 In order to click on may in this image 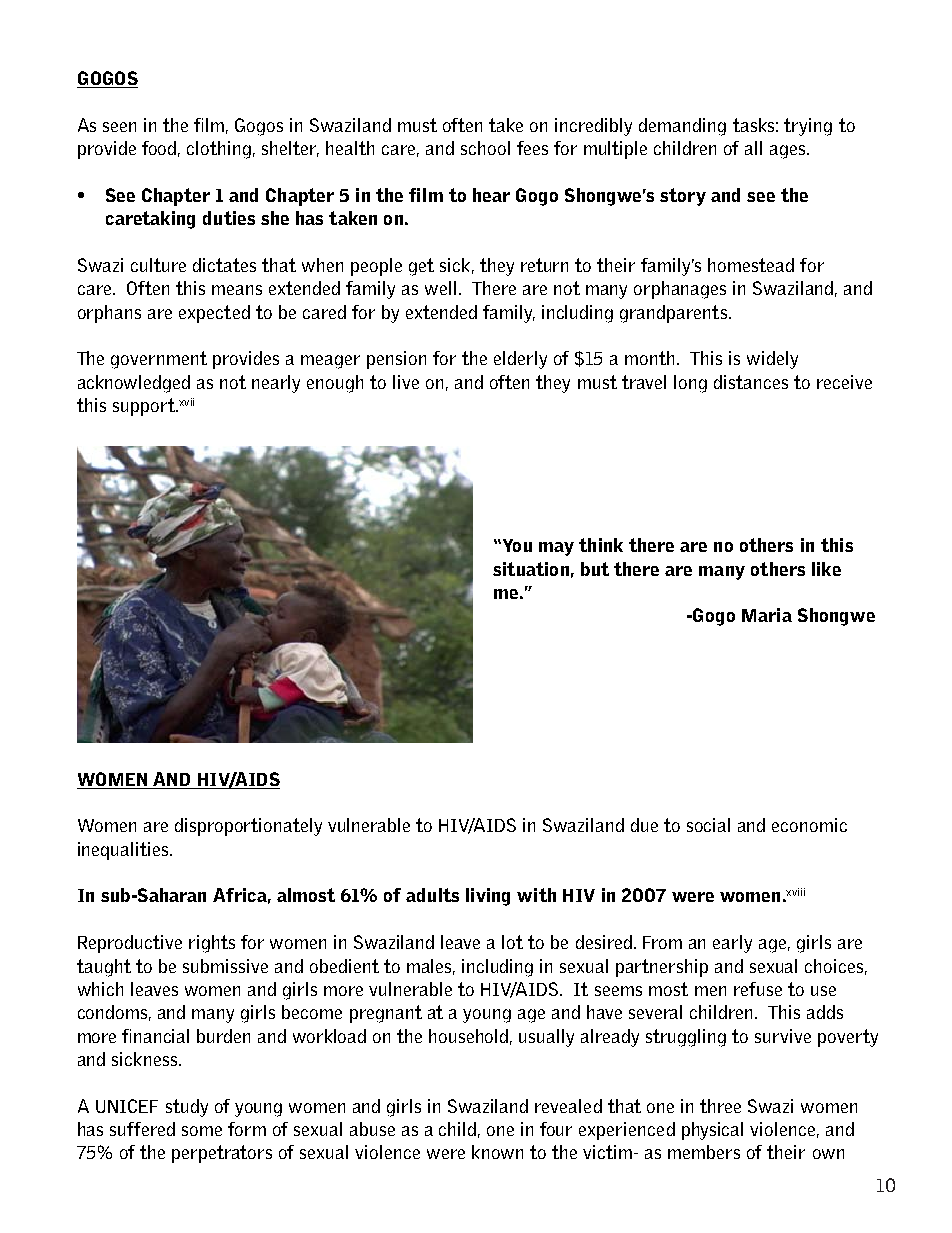, I will do `click(556, 549)`.
